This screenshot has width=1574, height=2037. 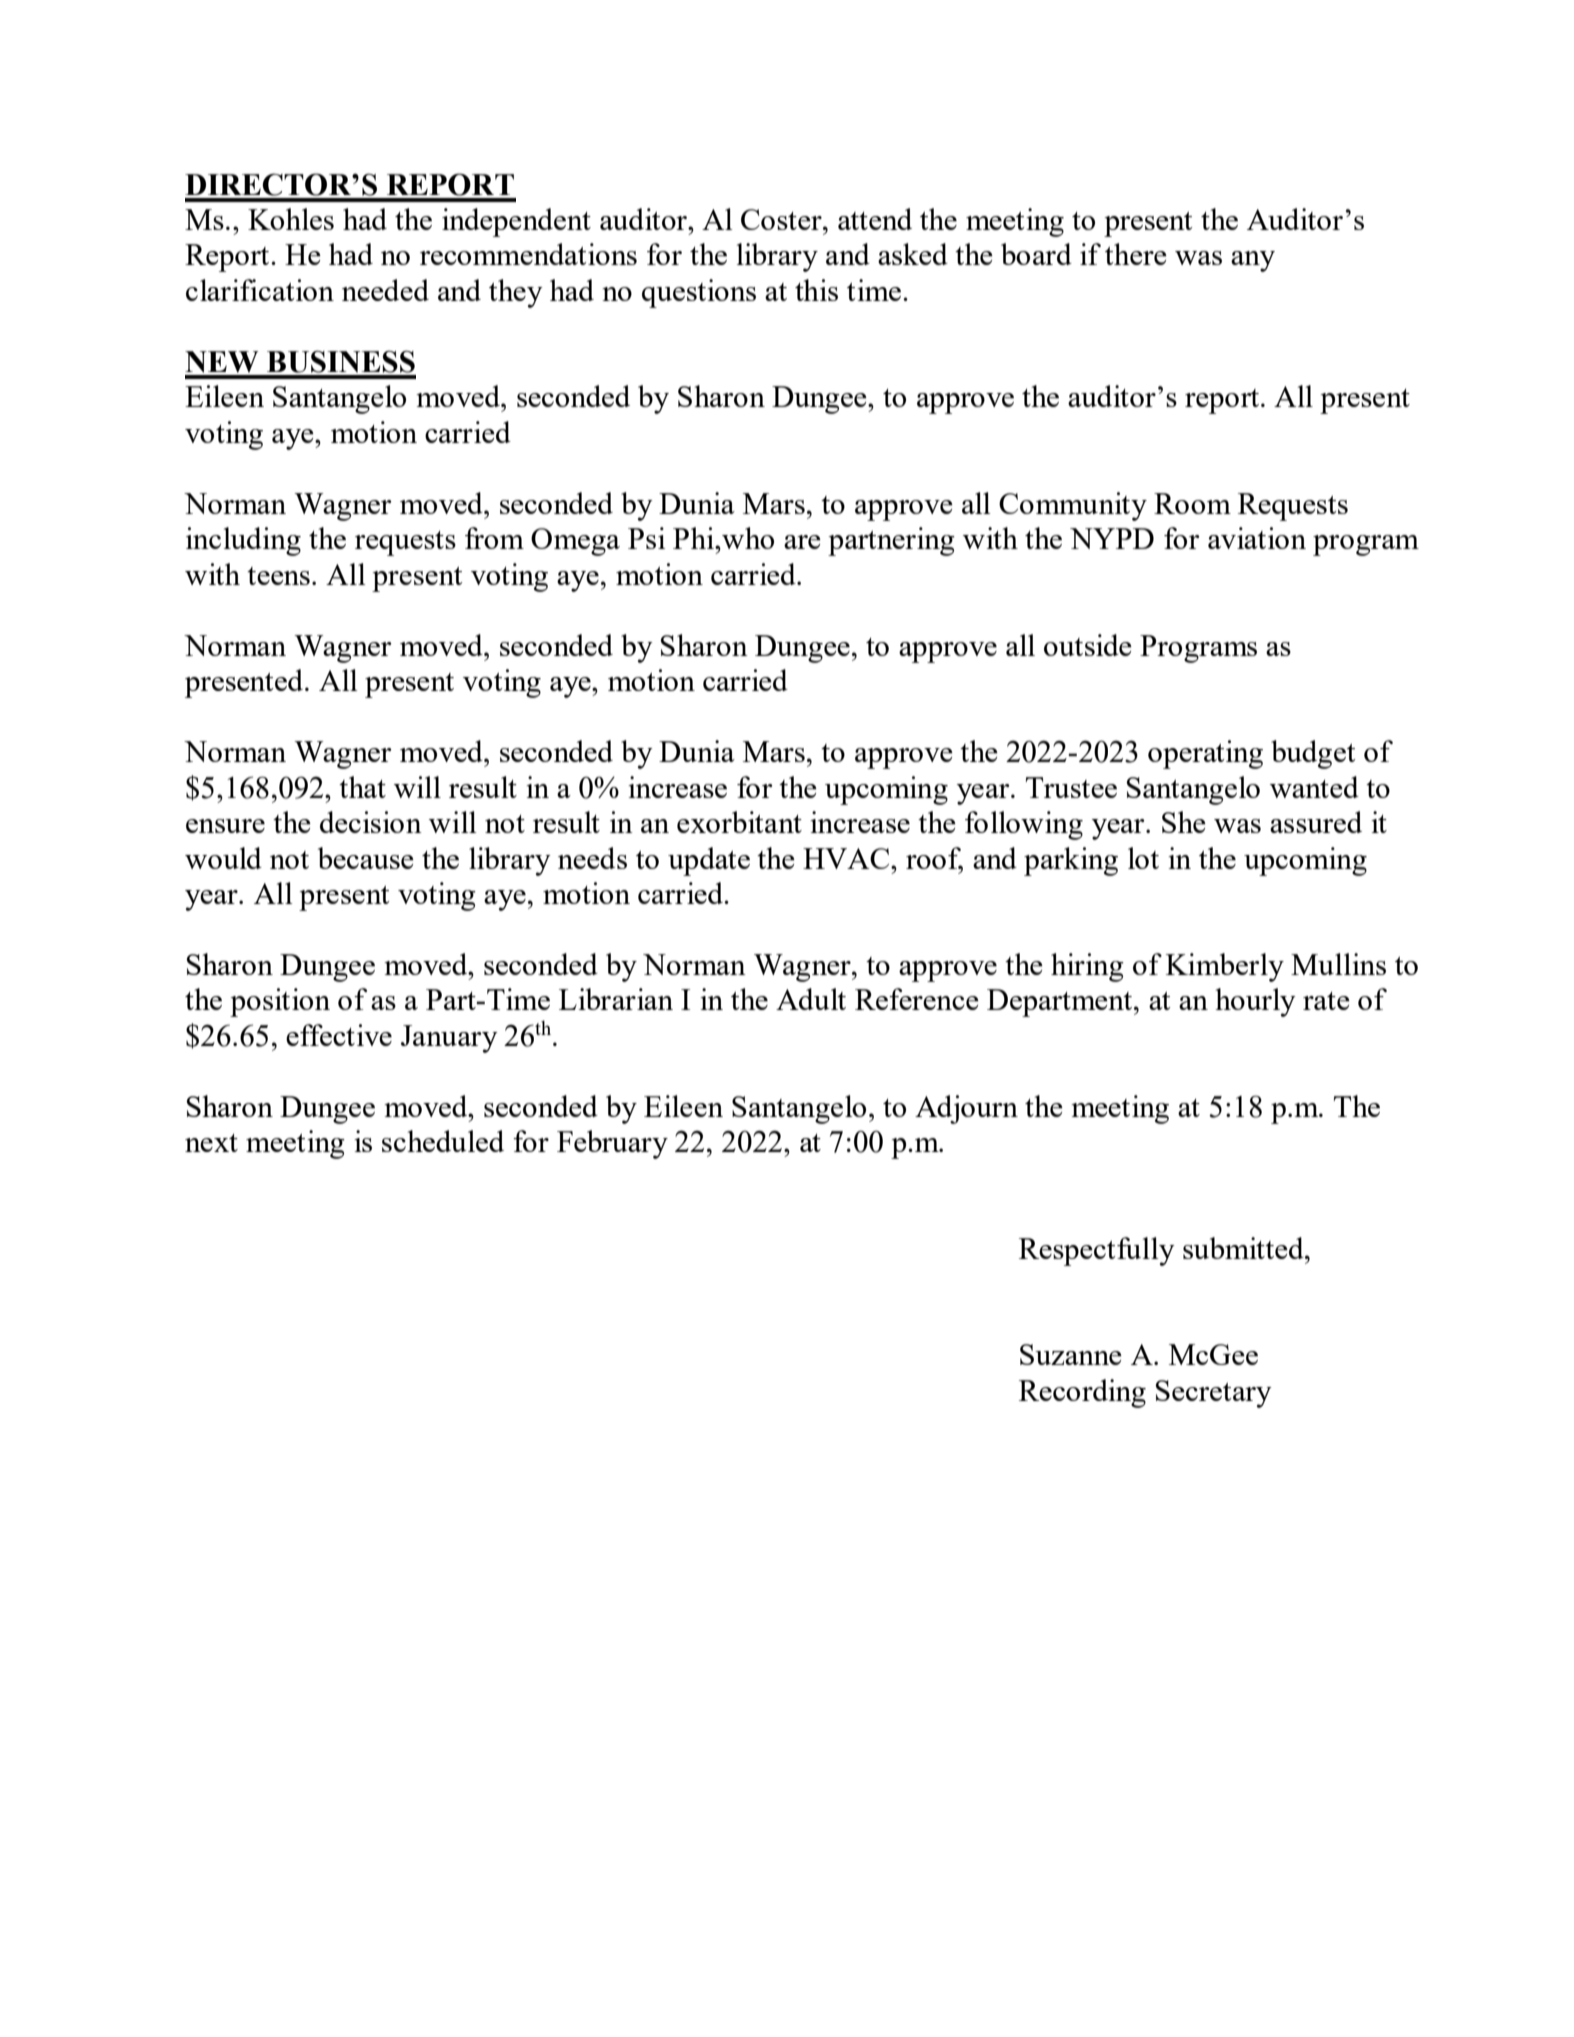 What do you see at coordinates (1088, 645) in the screenshot?
I see `outside` at bounding box center [1088, 645].
